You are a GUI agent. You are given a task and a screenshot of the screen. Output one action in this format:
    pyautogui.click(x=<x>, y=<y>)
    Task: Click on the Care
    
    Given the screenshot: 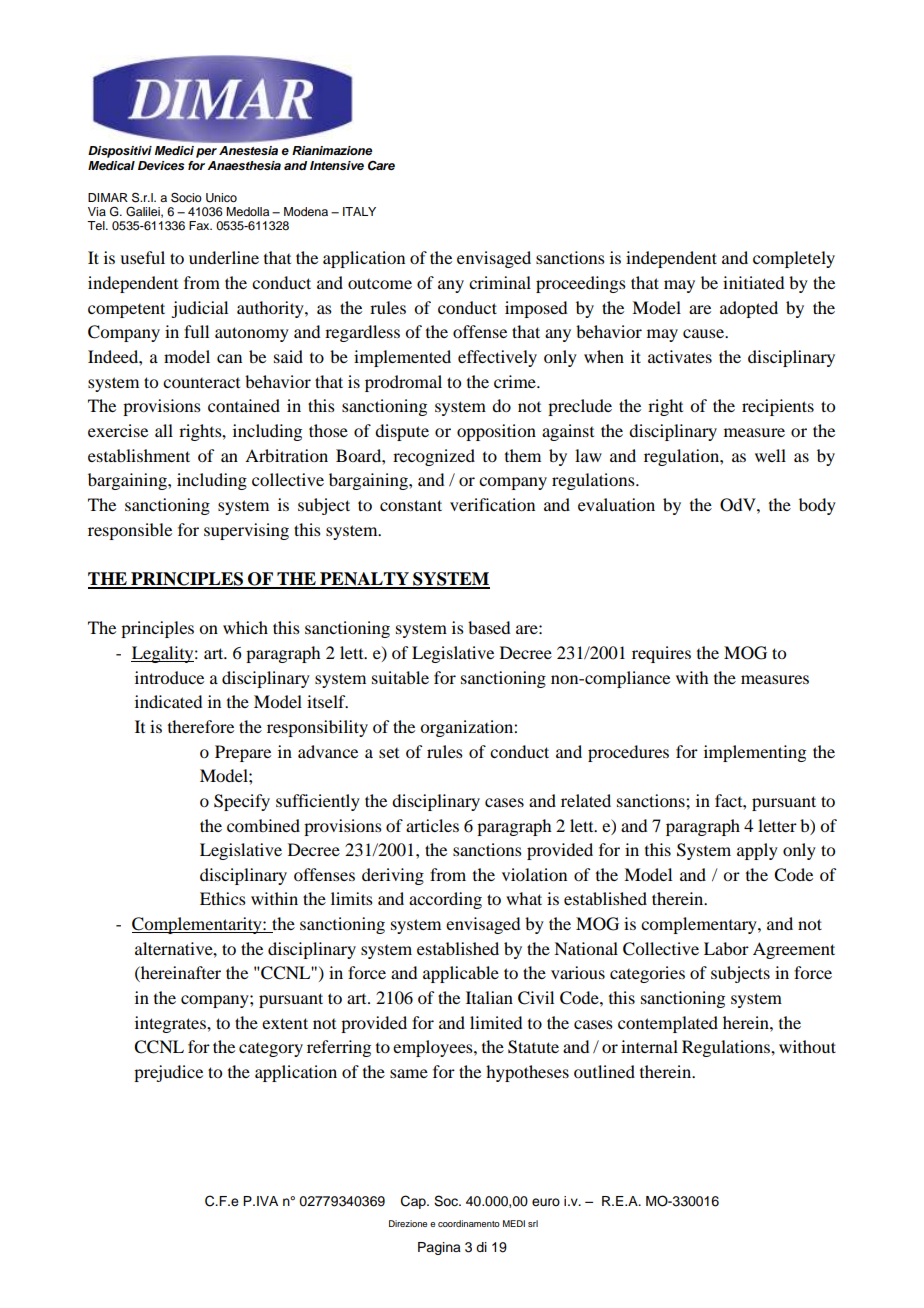 What is the action you would take?
    pyautogui.click(x=381, y=166)
